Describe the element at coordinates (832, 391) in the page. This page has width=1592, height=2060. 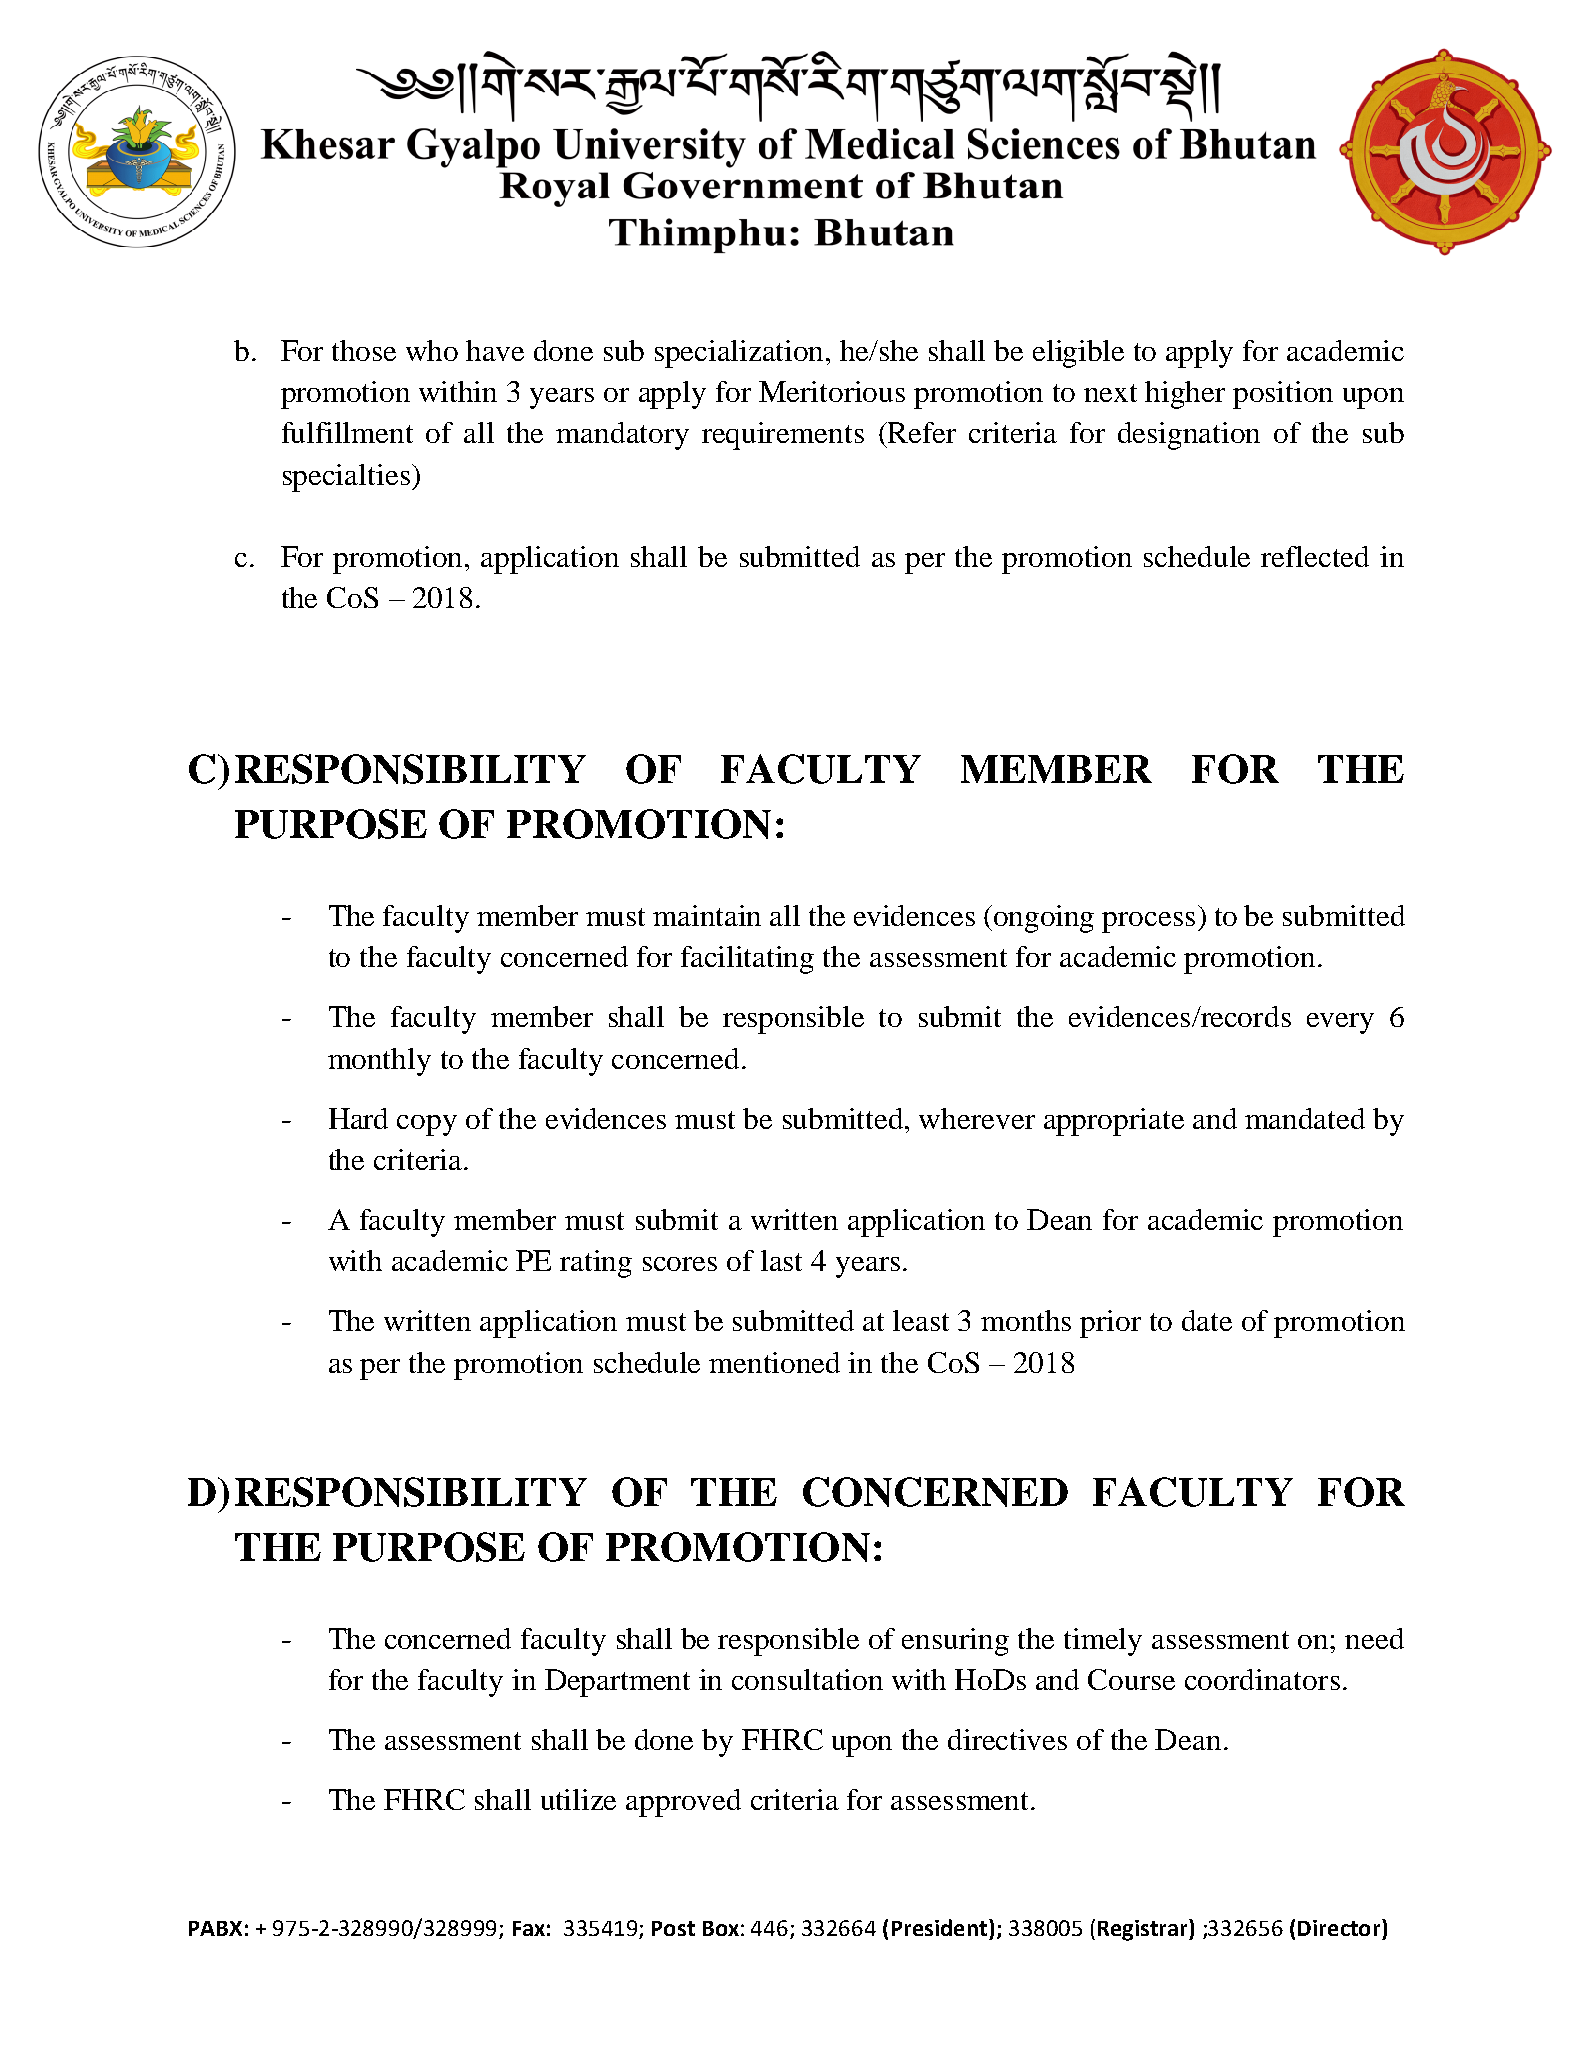
I see `Meritorious` at that location.
